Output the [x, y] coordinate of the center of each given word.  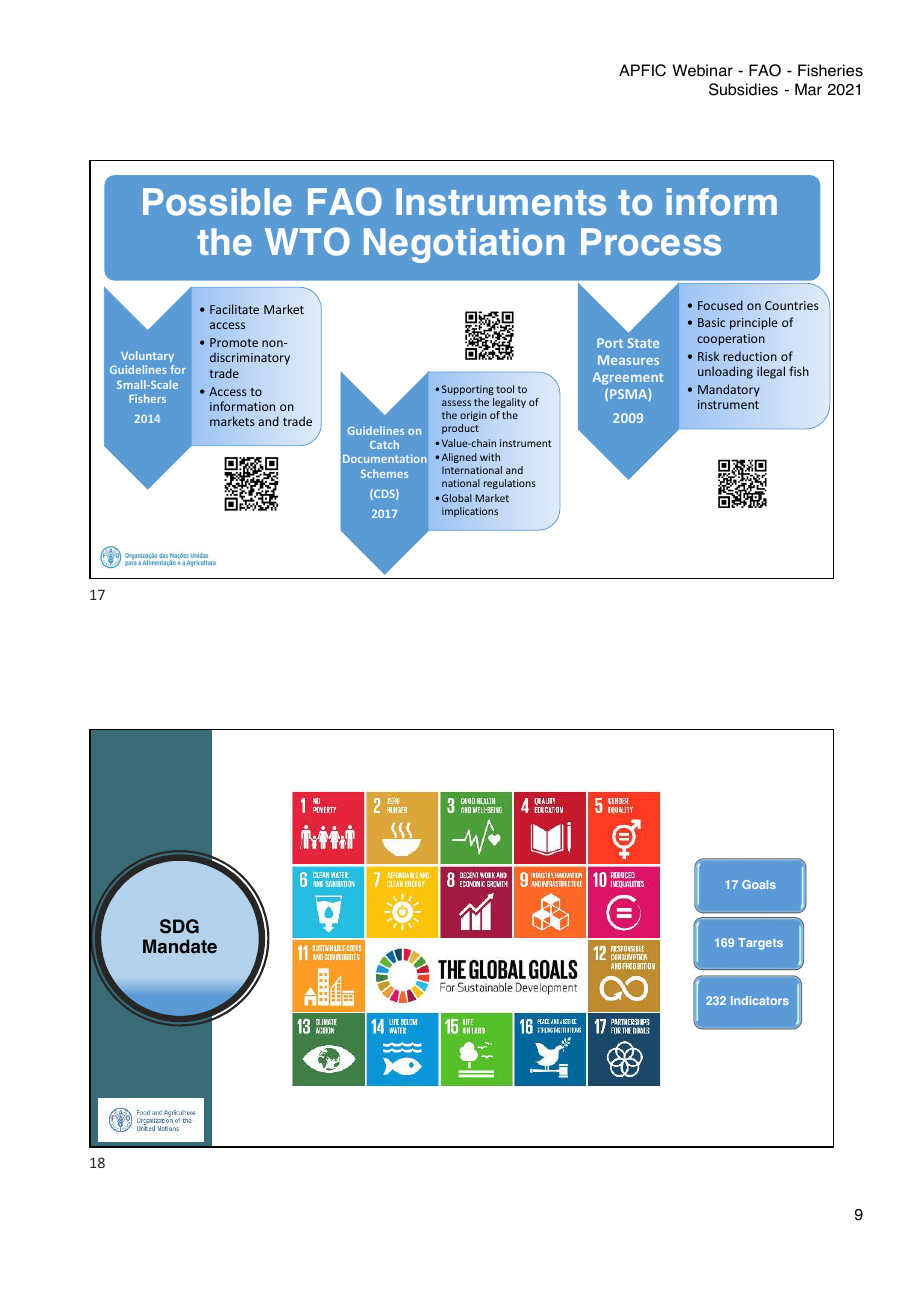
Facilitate [234, 309]
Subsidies [743, 89]
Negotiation [464, 245]
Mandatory [729, 390]
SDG [179, 926]
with [490, 457]
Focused [720, 305]
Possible [217, 202]
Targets [760, 944]
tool [505, 389]
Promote [234, 342]
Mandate [180, 946]
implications [470, 512]
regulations [510, 484]
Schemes [384, 473]
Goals [759, 884]
